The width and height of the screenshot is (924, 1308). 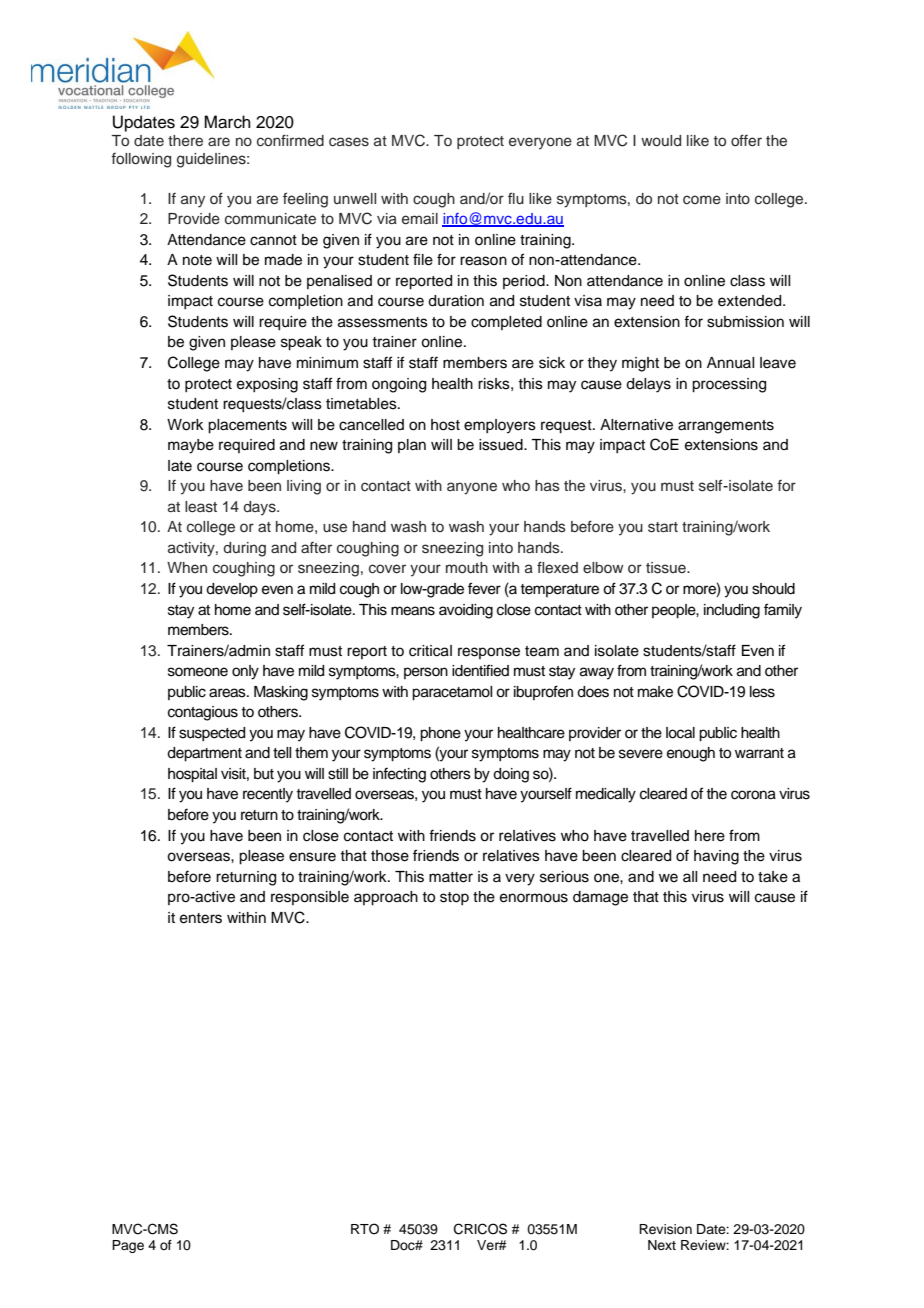 I want to click on anyone, so click(x=472, y=488).
